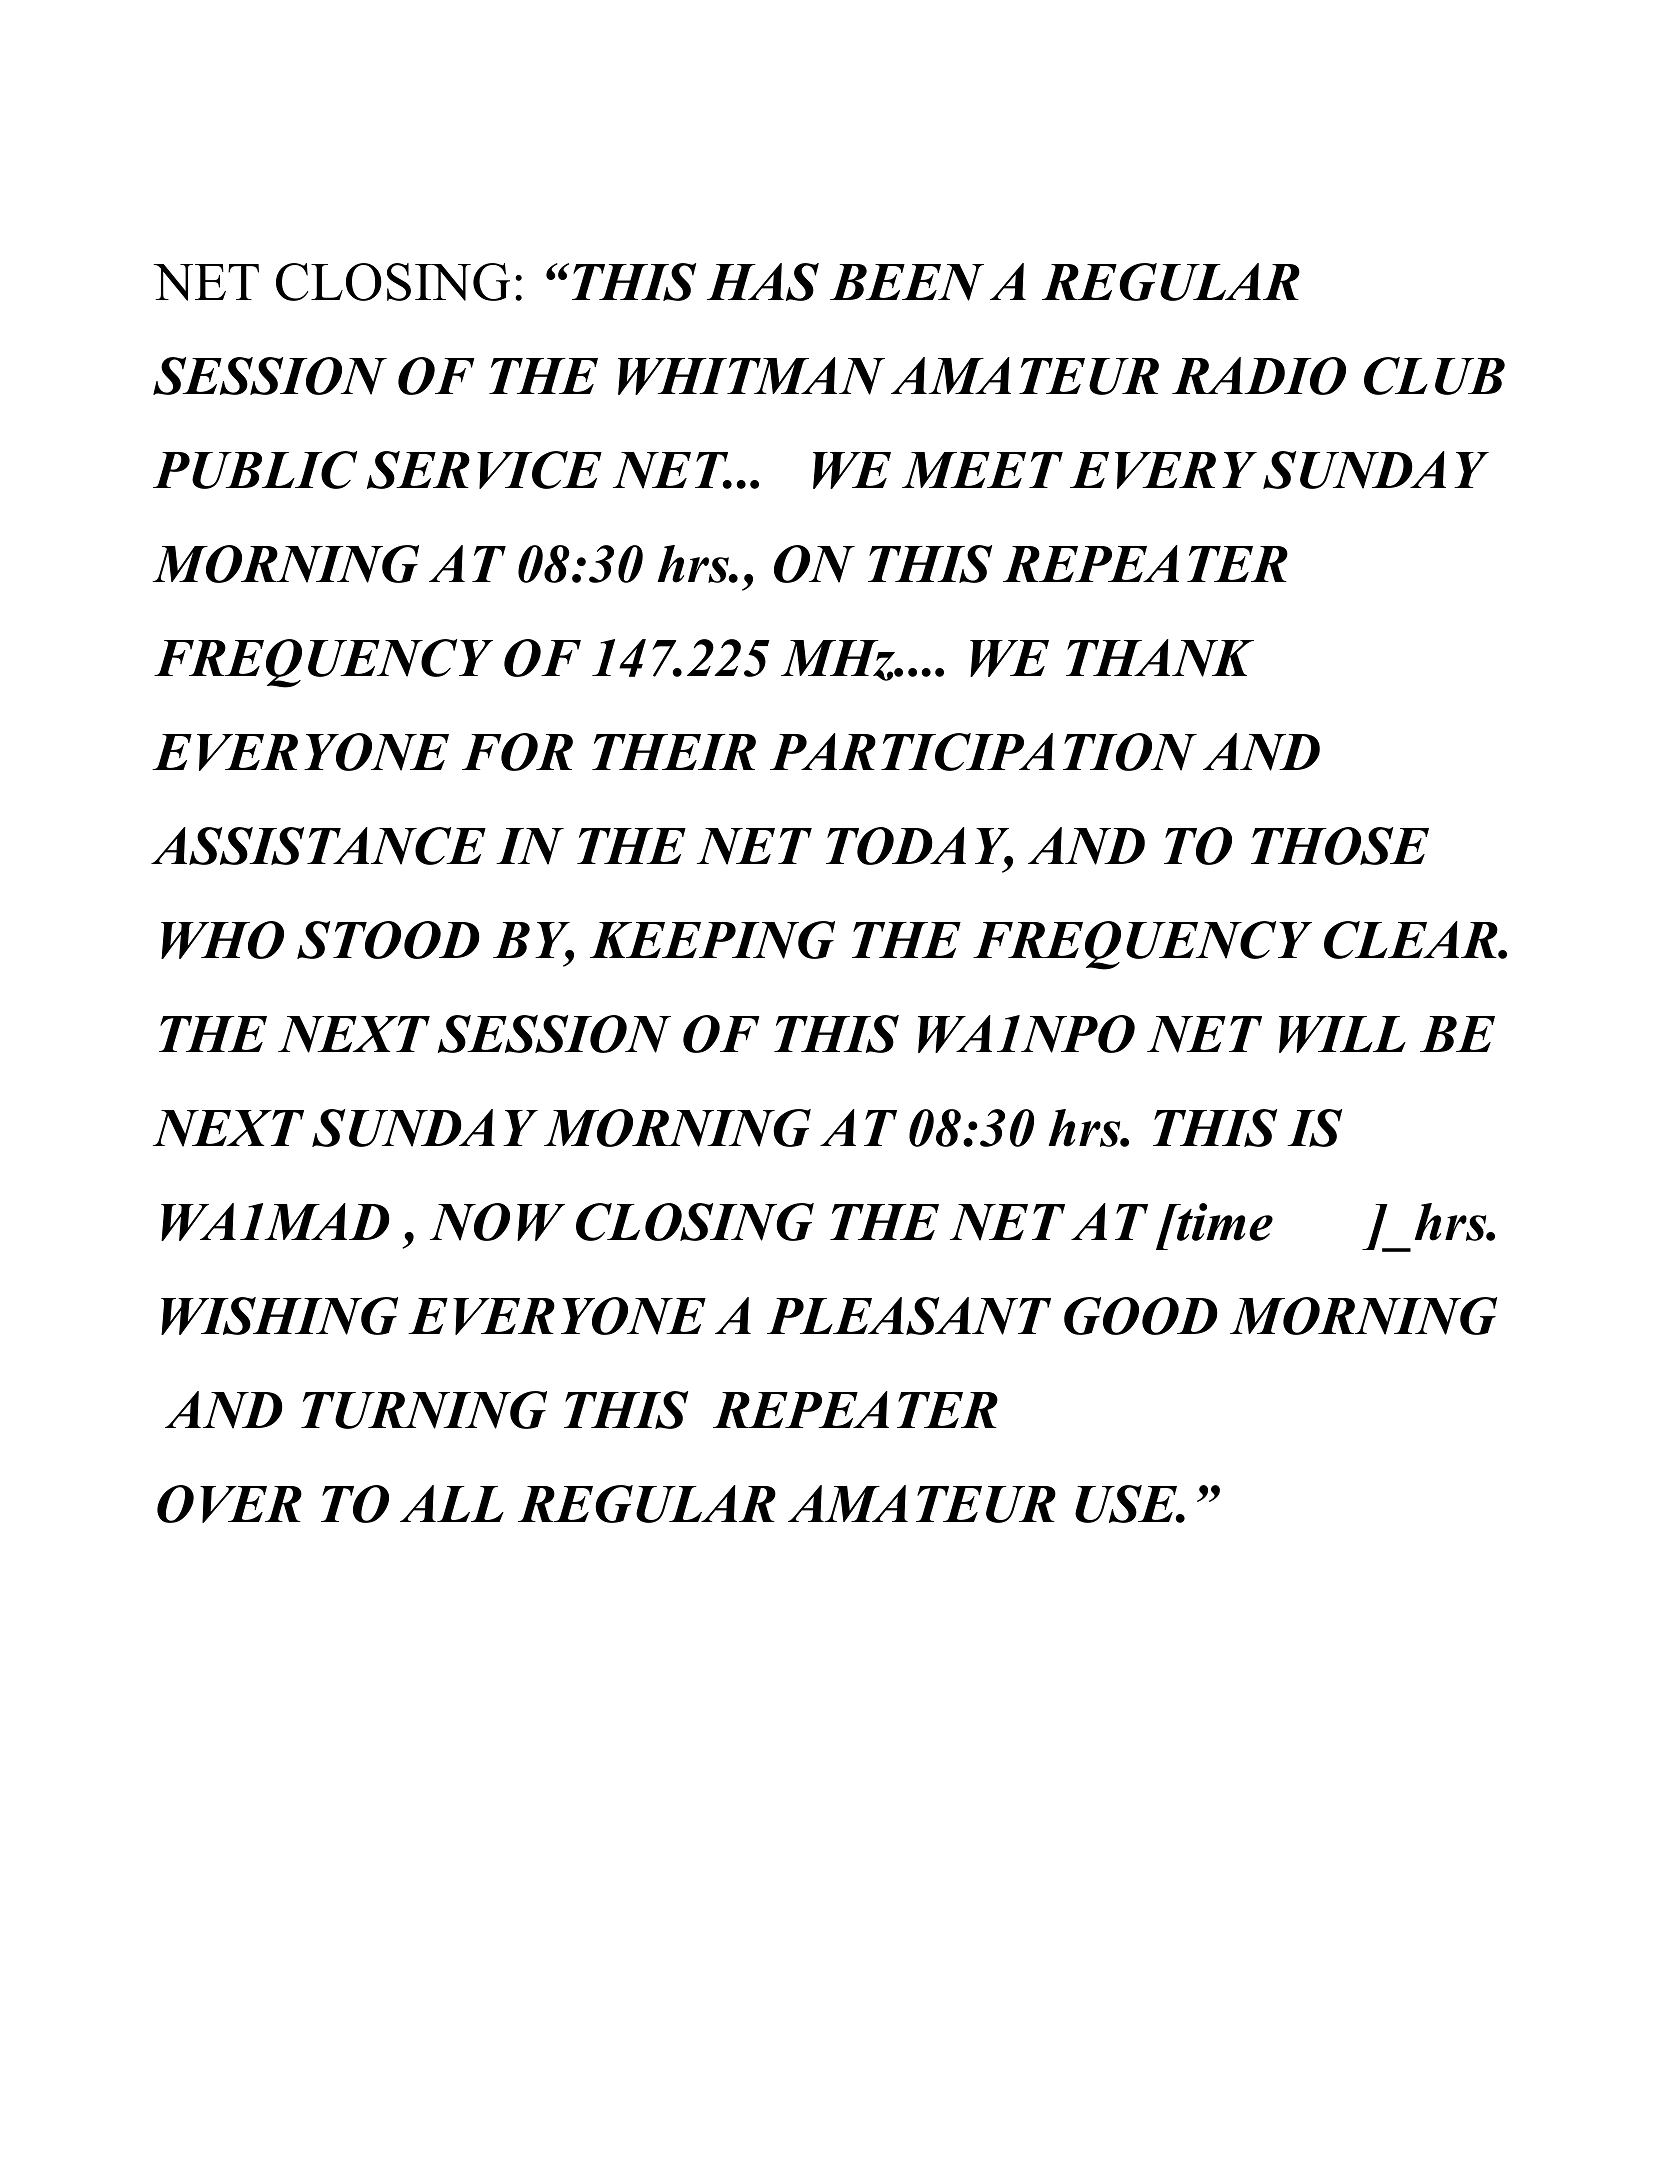 This document has height=2158, width=1667. Describe the element at coordinates (1259, 376) in the document. I see `RADIO` at that location.
